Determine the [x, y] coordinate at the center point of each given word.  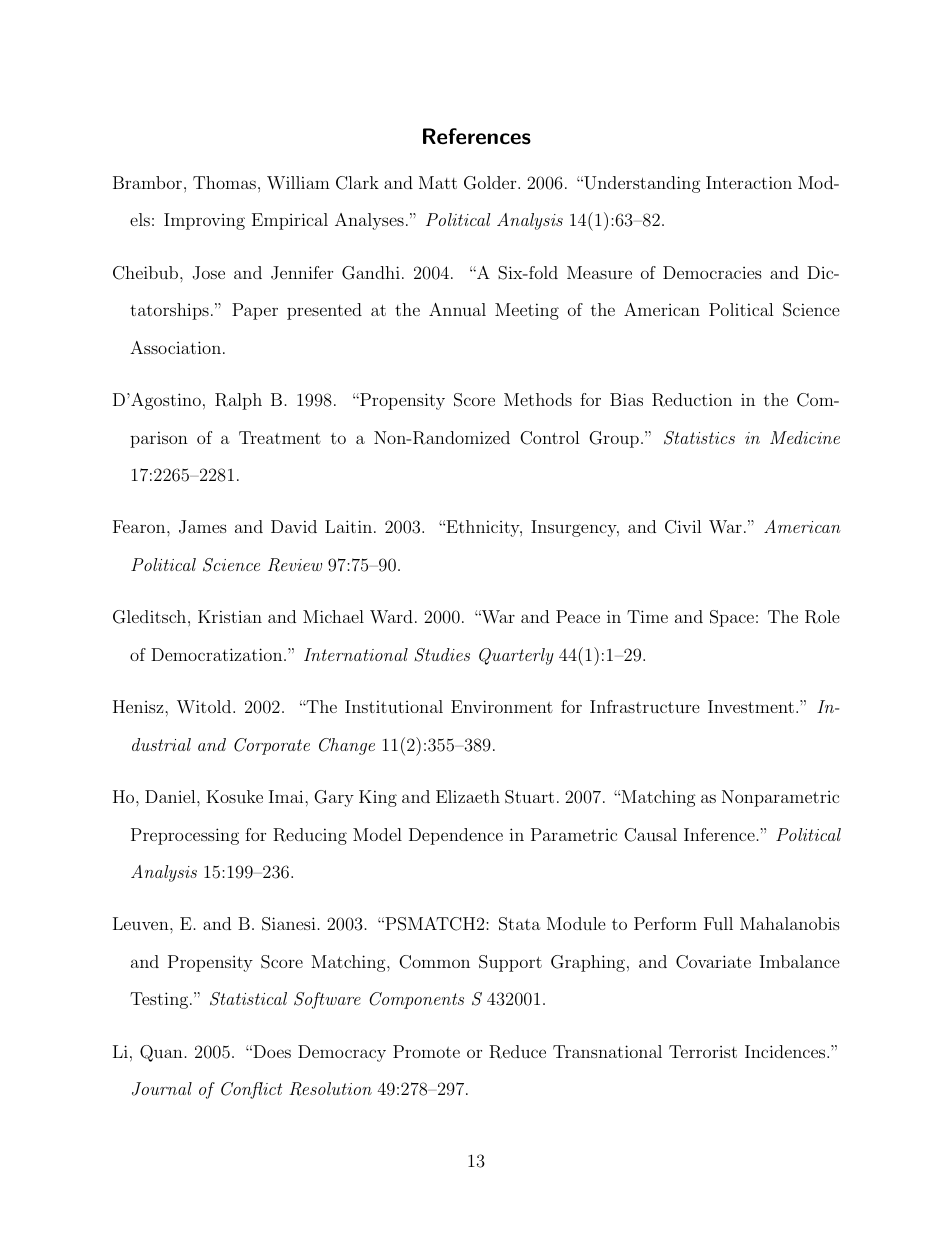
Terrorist [703, 1051]
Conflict [251, 1090]
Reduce [517, 1052]
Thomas [224, 182]
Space [732, 618]
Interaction [749, 182]
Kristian [230, 616]
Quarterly [516, 656]
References [477, 136]
